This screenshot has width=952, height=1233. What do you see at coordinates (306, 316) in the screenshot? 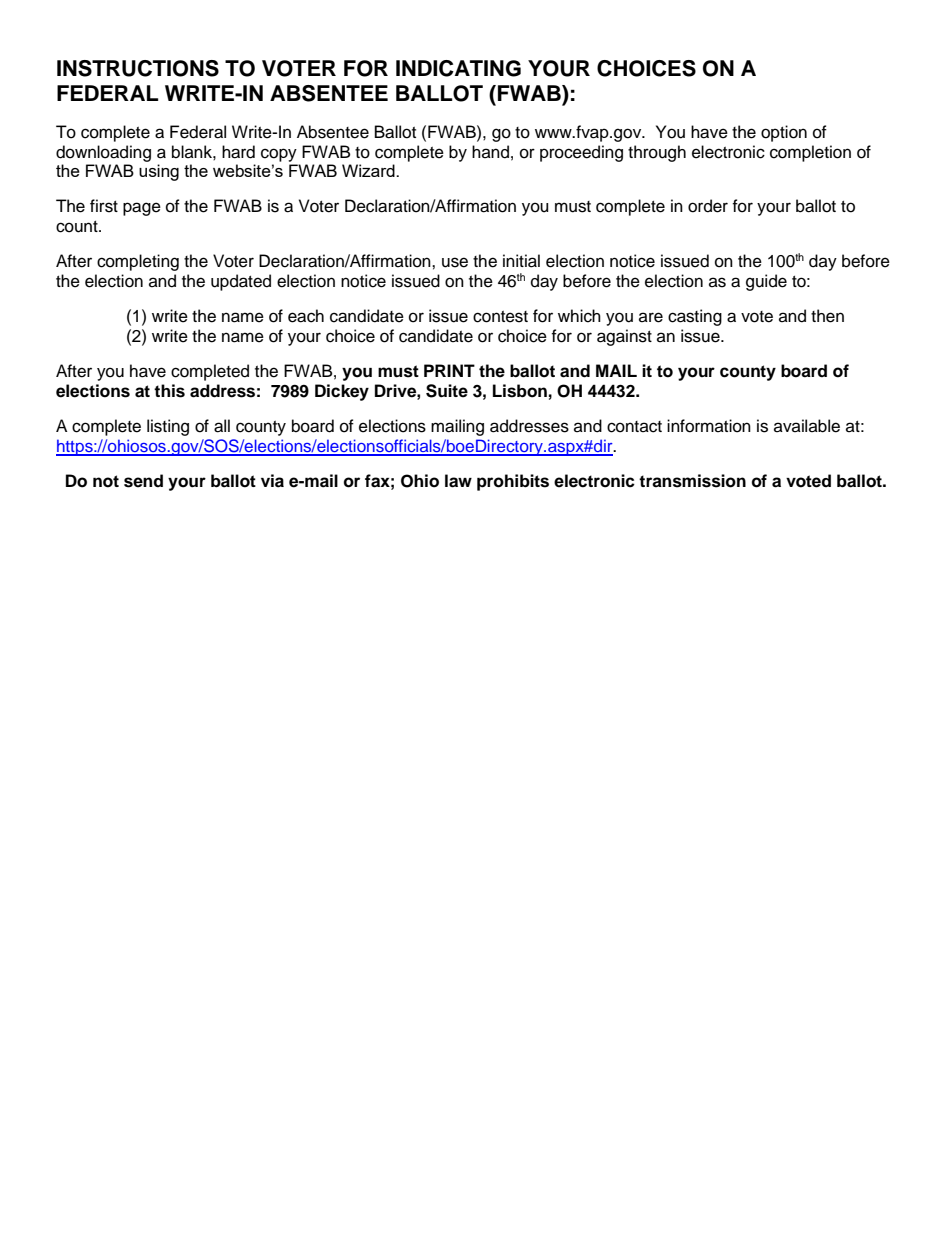
I see `each` at bounding box center [306, 316].
